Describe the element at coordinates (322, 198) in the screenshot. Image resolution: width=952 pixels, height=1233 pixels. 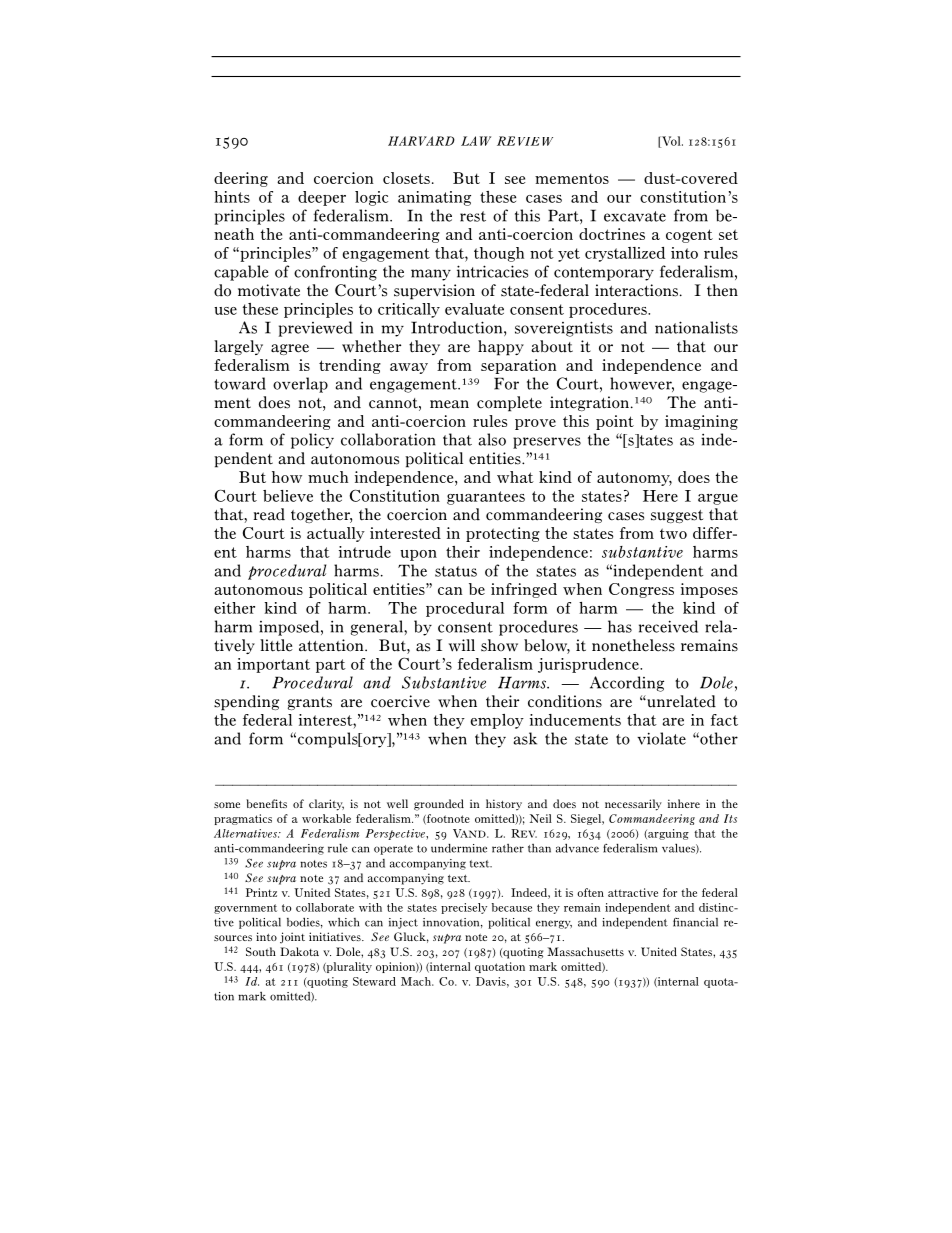
I see `deeper` at that location.
